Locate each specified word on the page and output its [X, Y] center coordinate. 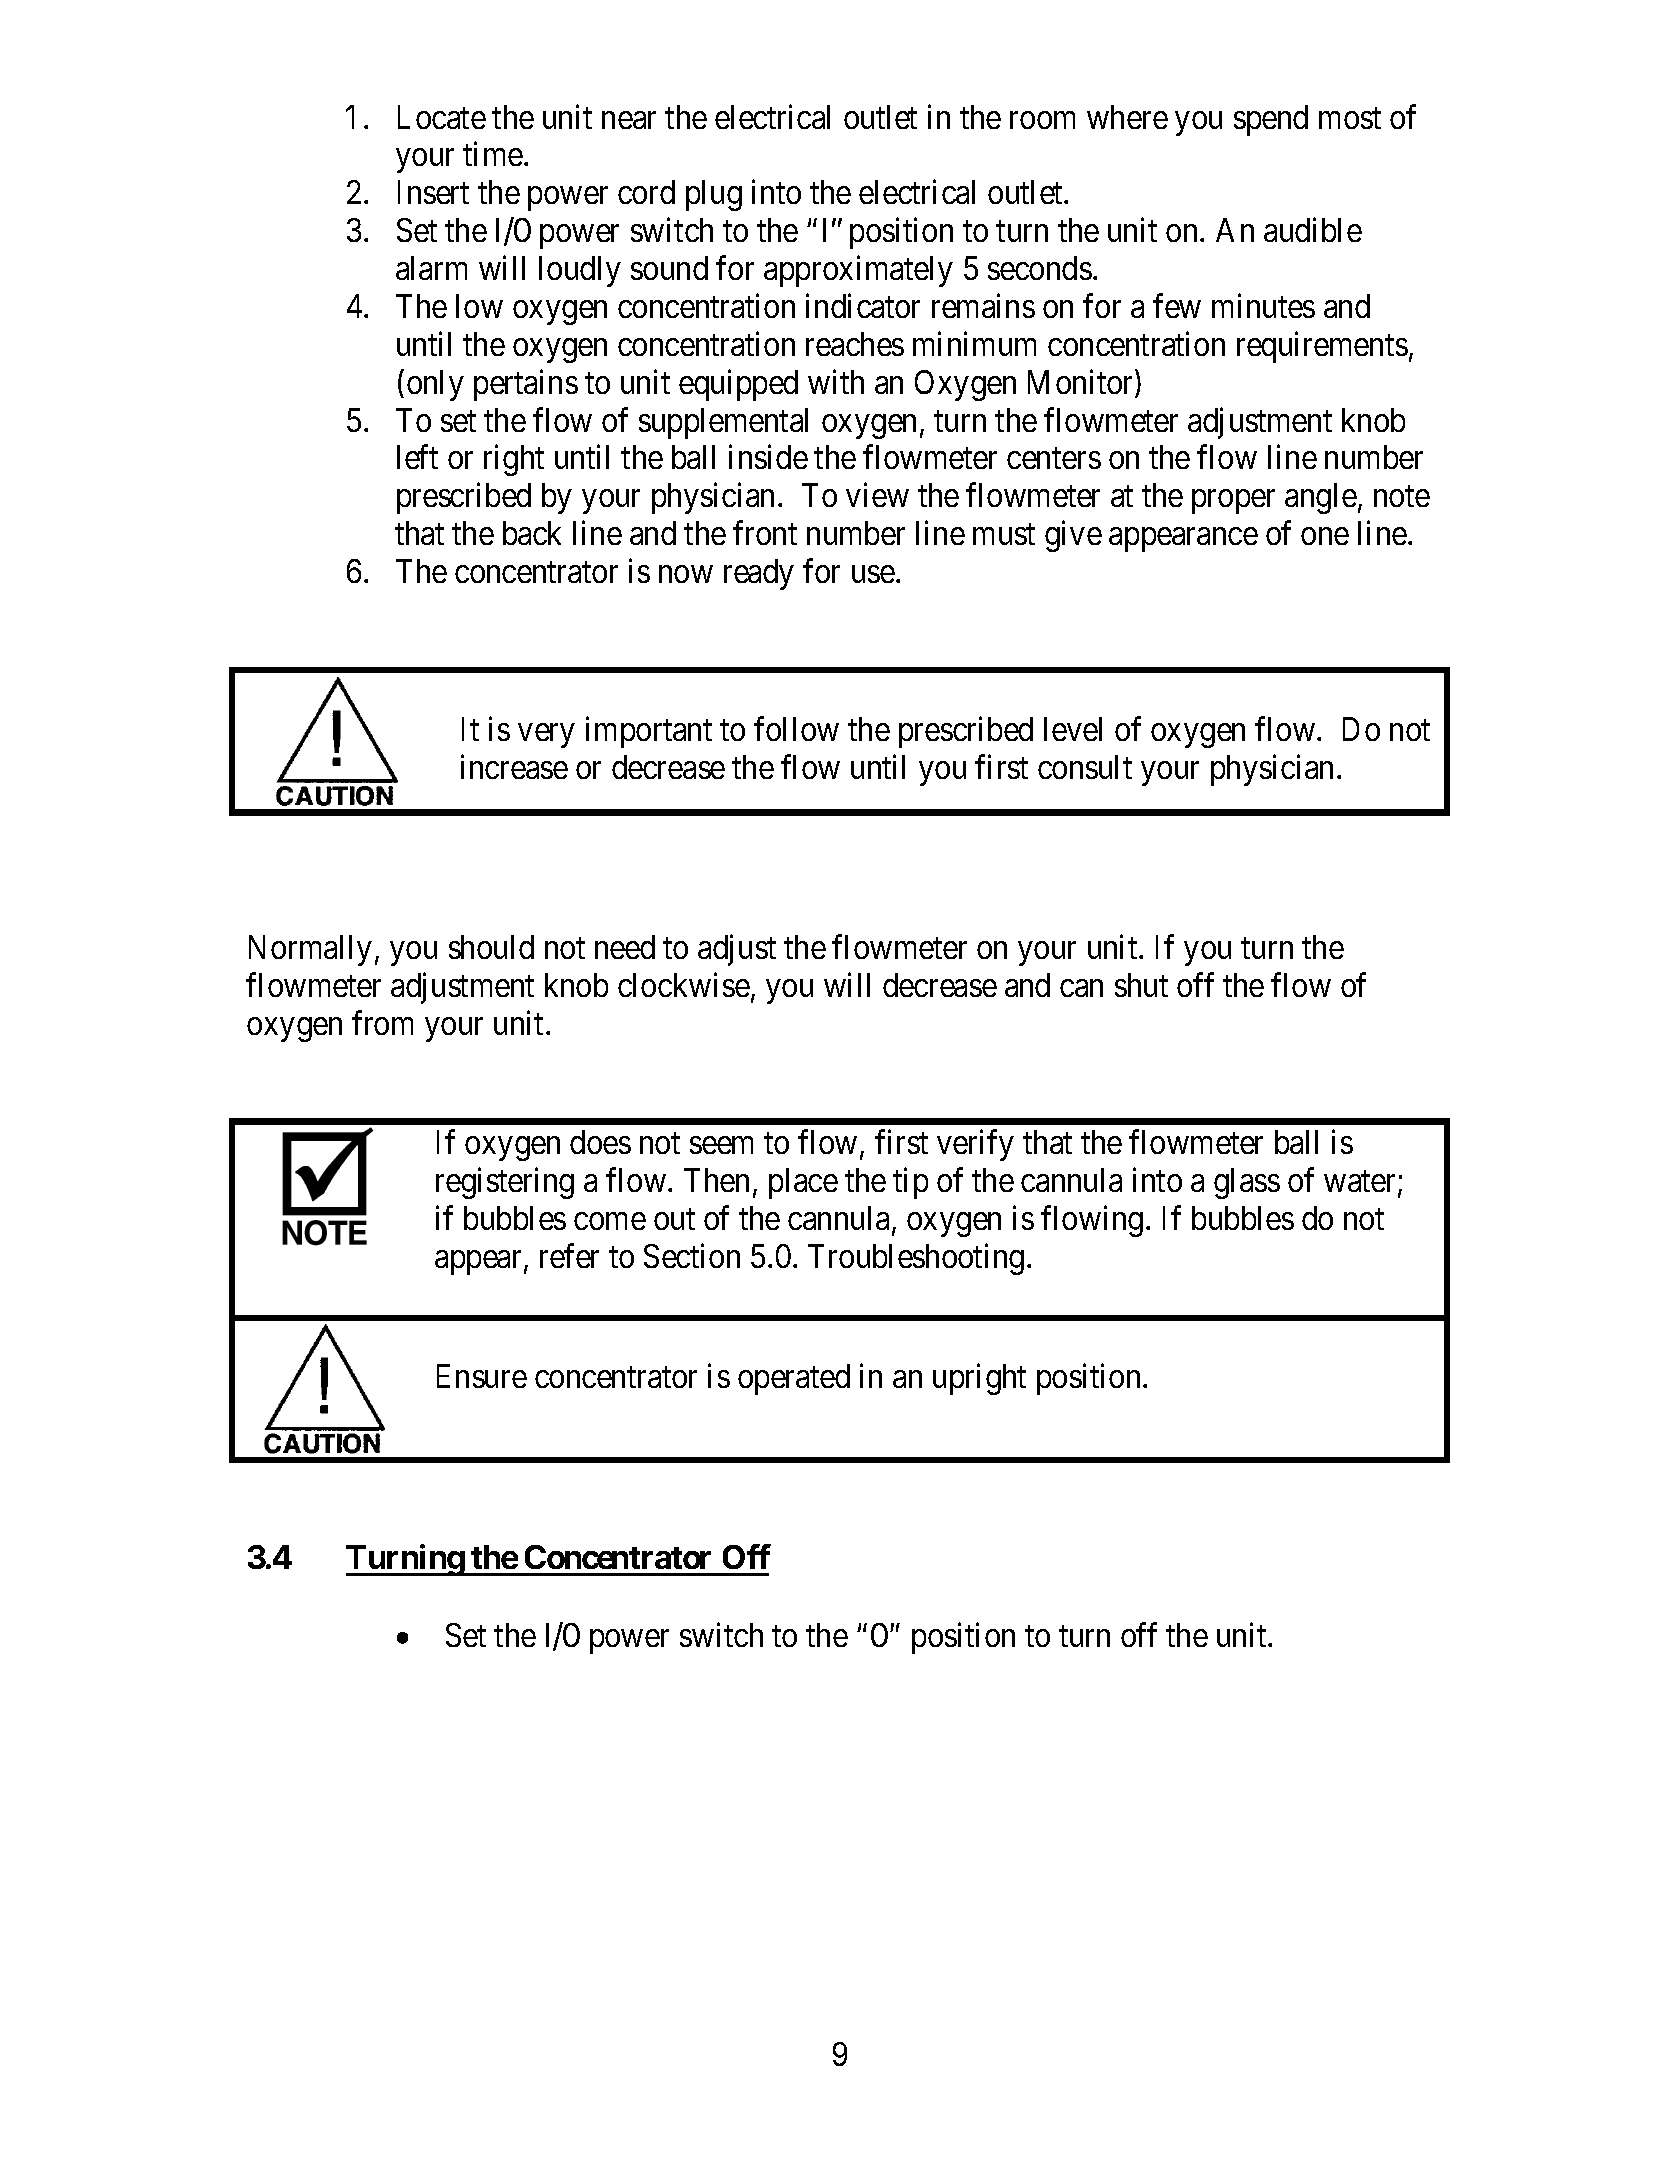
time [493, 154]
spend [1271, 120]
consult [1085, 767]
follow [796, 728]
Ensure [482, 1376]
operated [794, 1379]
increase [514, 766]
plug [714, 195]
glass [1247, 1183]
